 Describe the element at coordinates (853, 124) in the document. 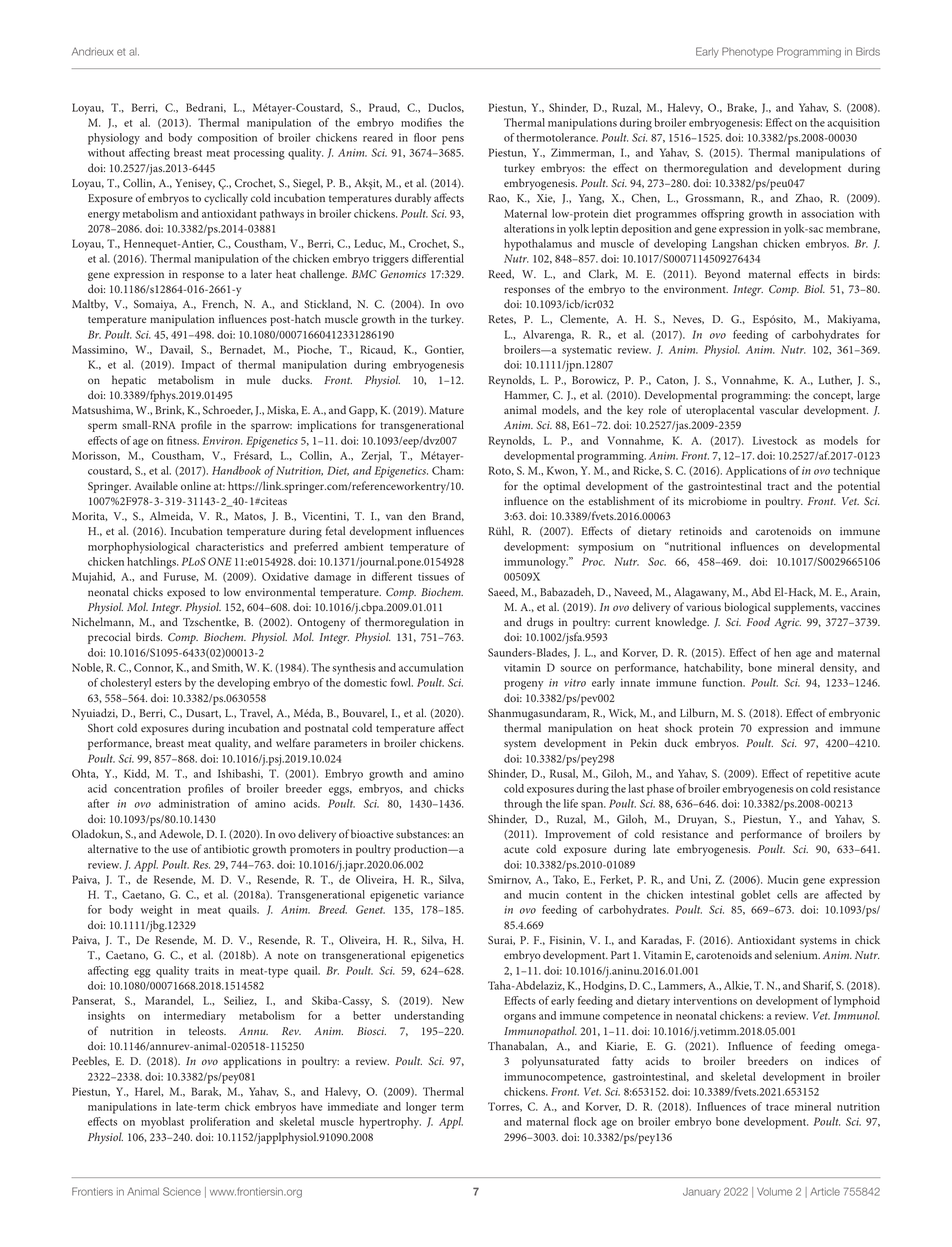

I see `acquisition` at that location.
